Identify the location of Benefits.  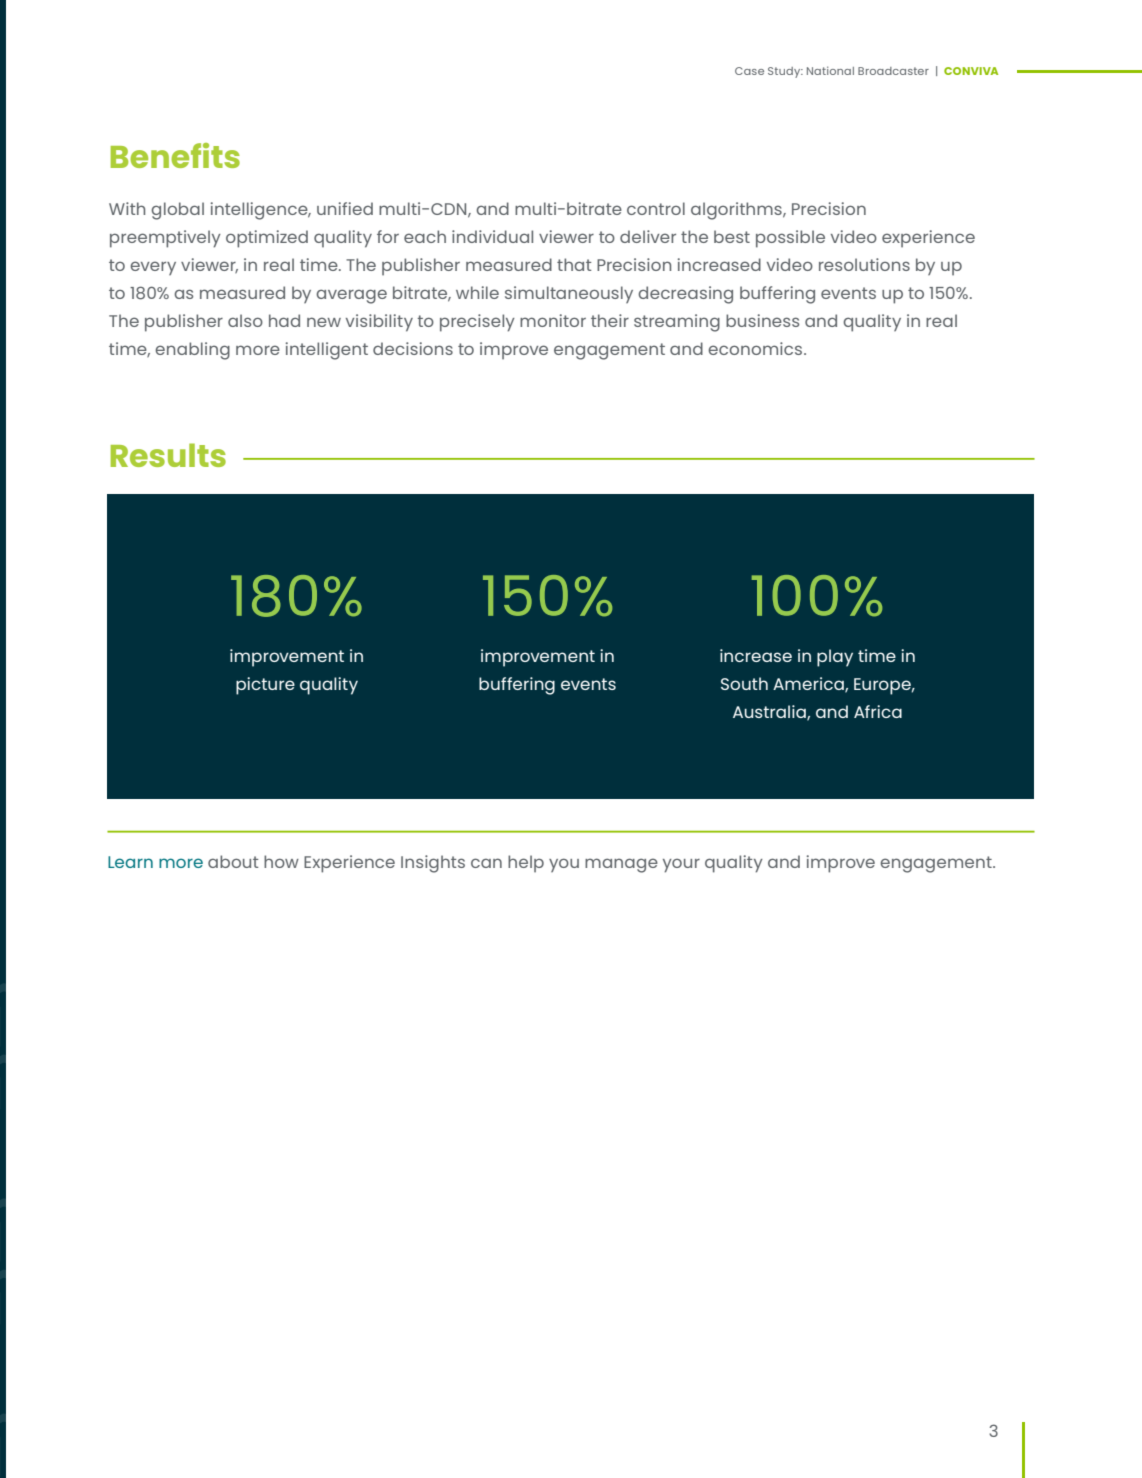
(175, 155).
